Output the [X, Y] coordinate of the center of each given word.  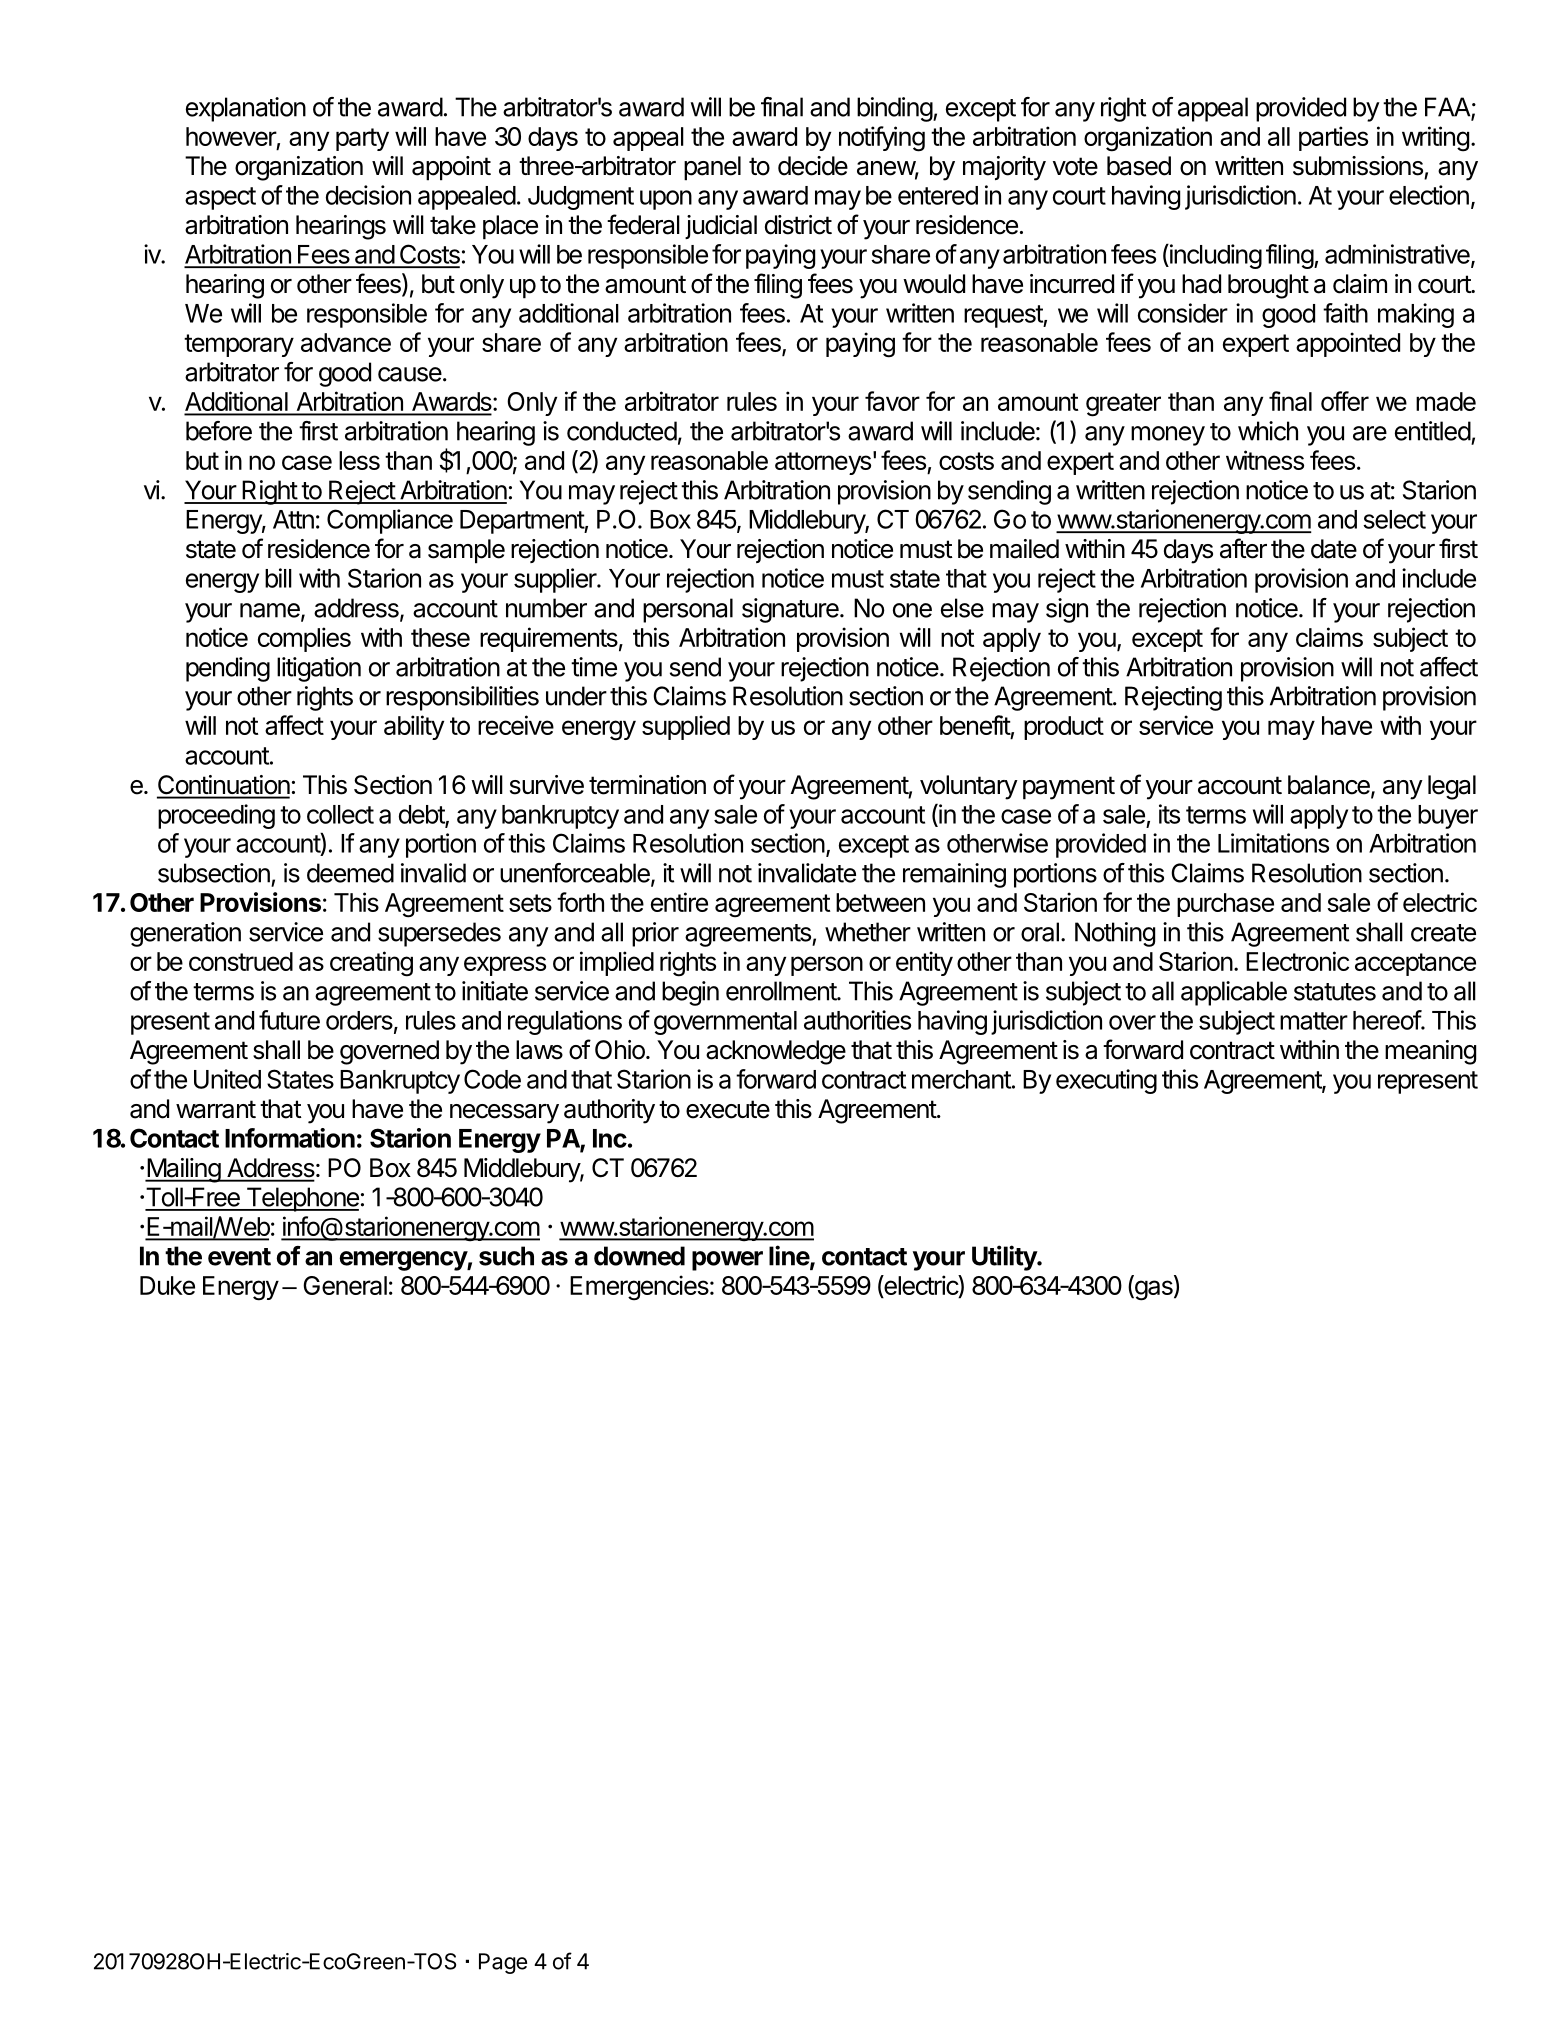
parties [1333, 138]
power [727, 1261]
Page [503, 1963]
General [345, 1285]
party [362, 139]
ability [414, 727]
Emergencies [639, 1288]
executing [1106, 1081]
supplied [686, 727]
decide [813, 166]
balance [1330, 786]
